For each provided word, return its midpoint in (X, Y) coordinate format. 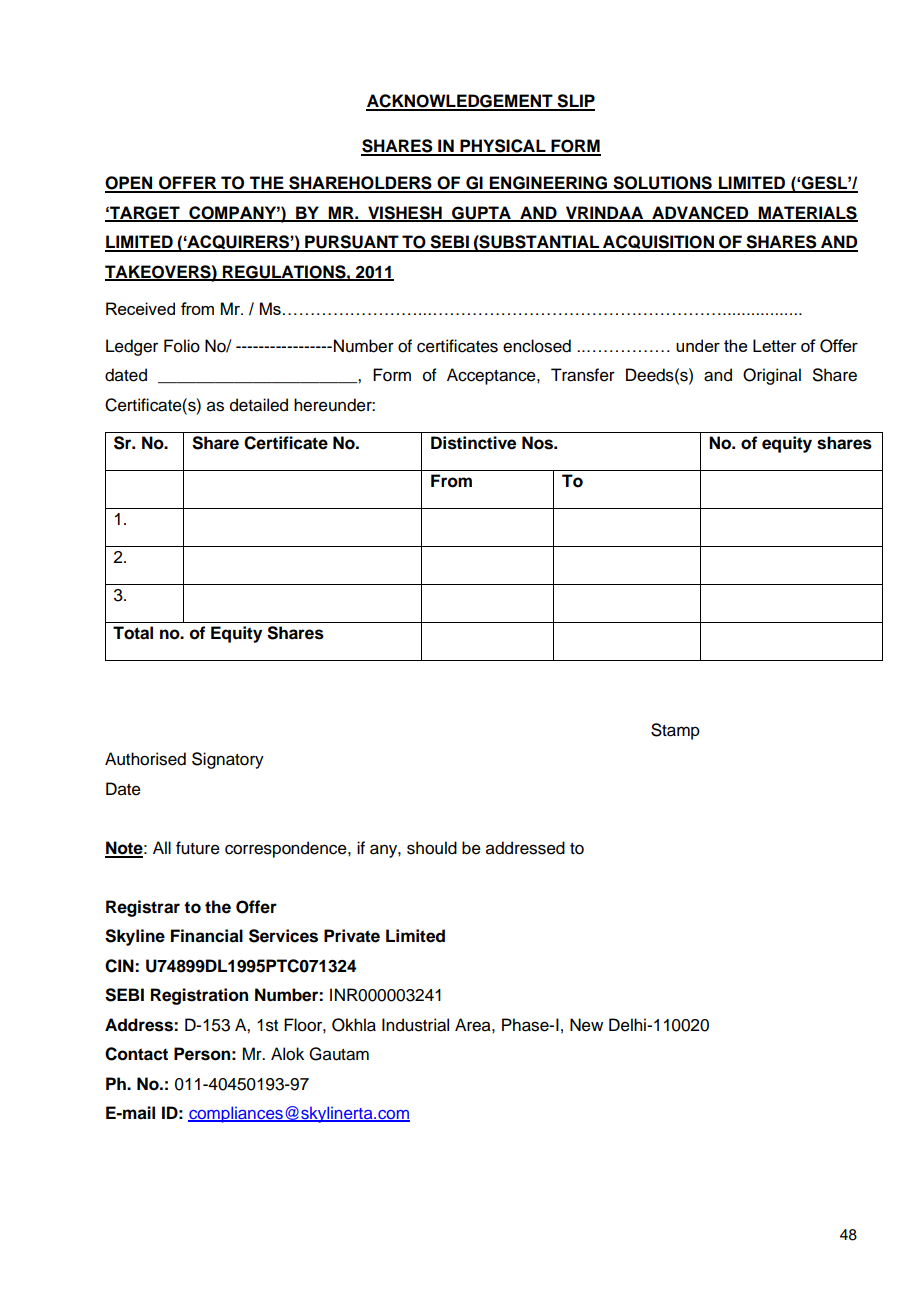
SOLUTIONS (662, 184)
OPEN (130, 184)
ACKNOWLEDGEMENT (460, 102)
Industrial (415, 1025)
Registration (199, 996)
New (586, 1025)
